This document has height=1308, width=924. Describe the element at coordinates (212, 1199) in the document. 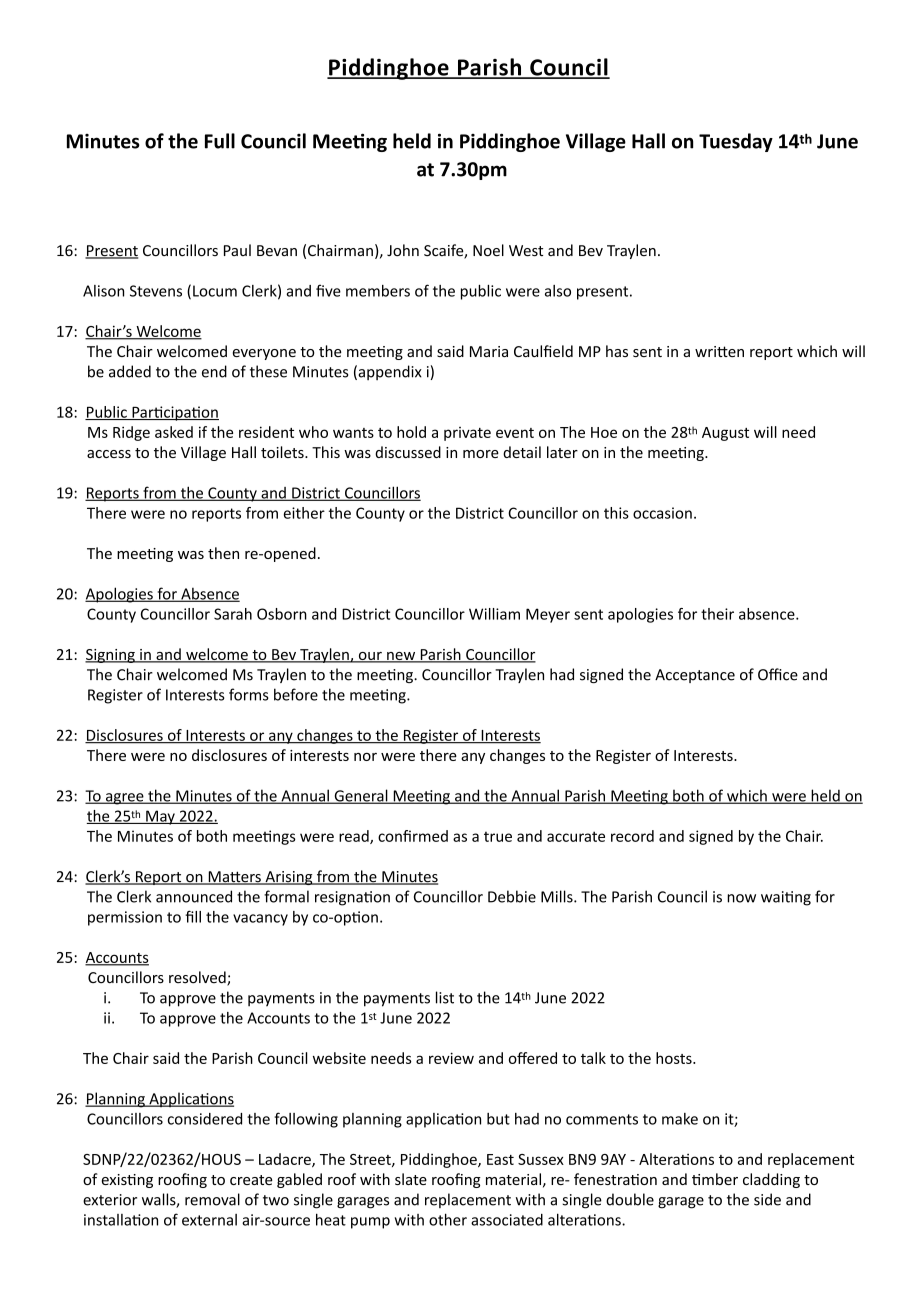

I see `removal` at that location.
